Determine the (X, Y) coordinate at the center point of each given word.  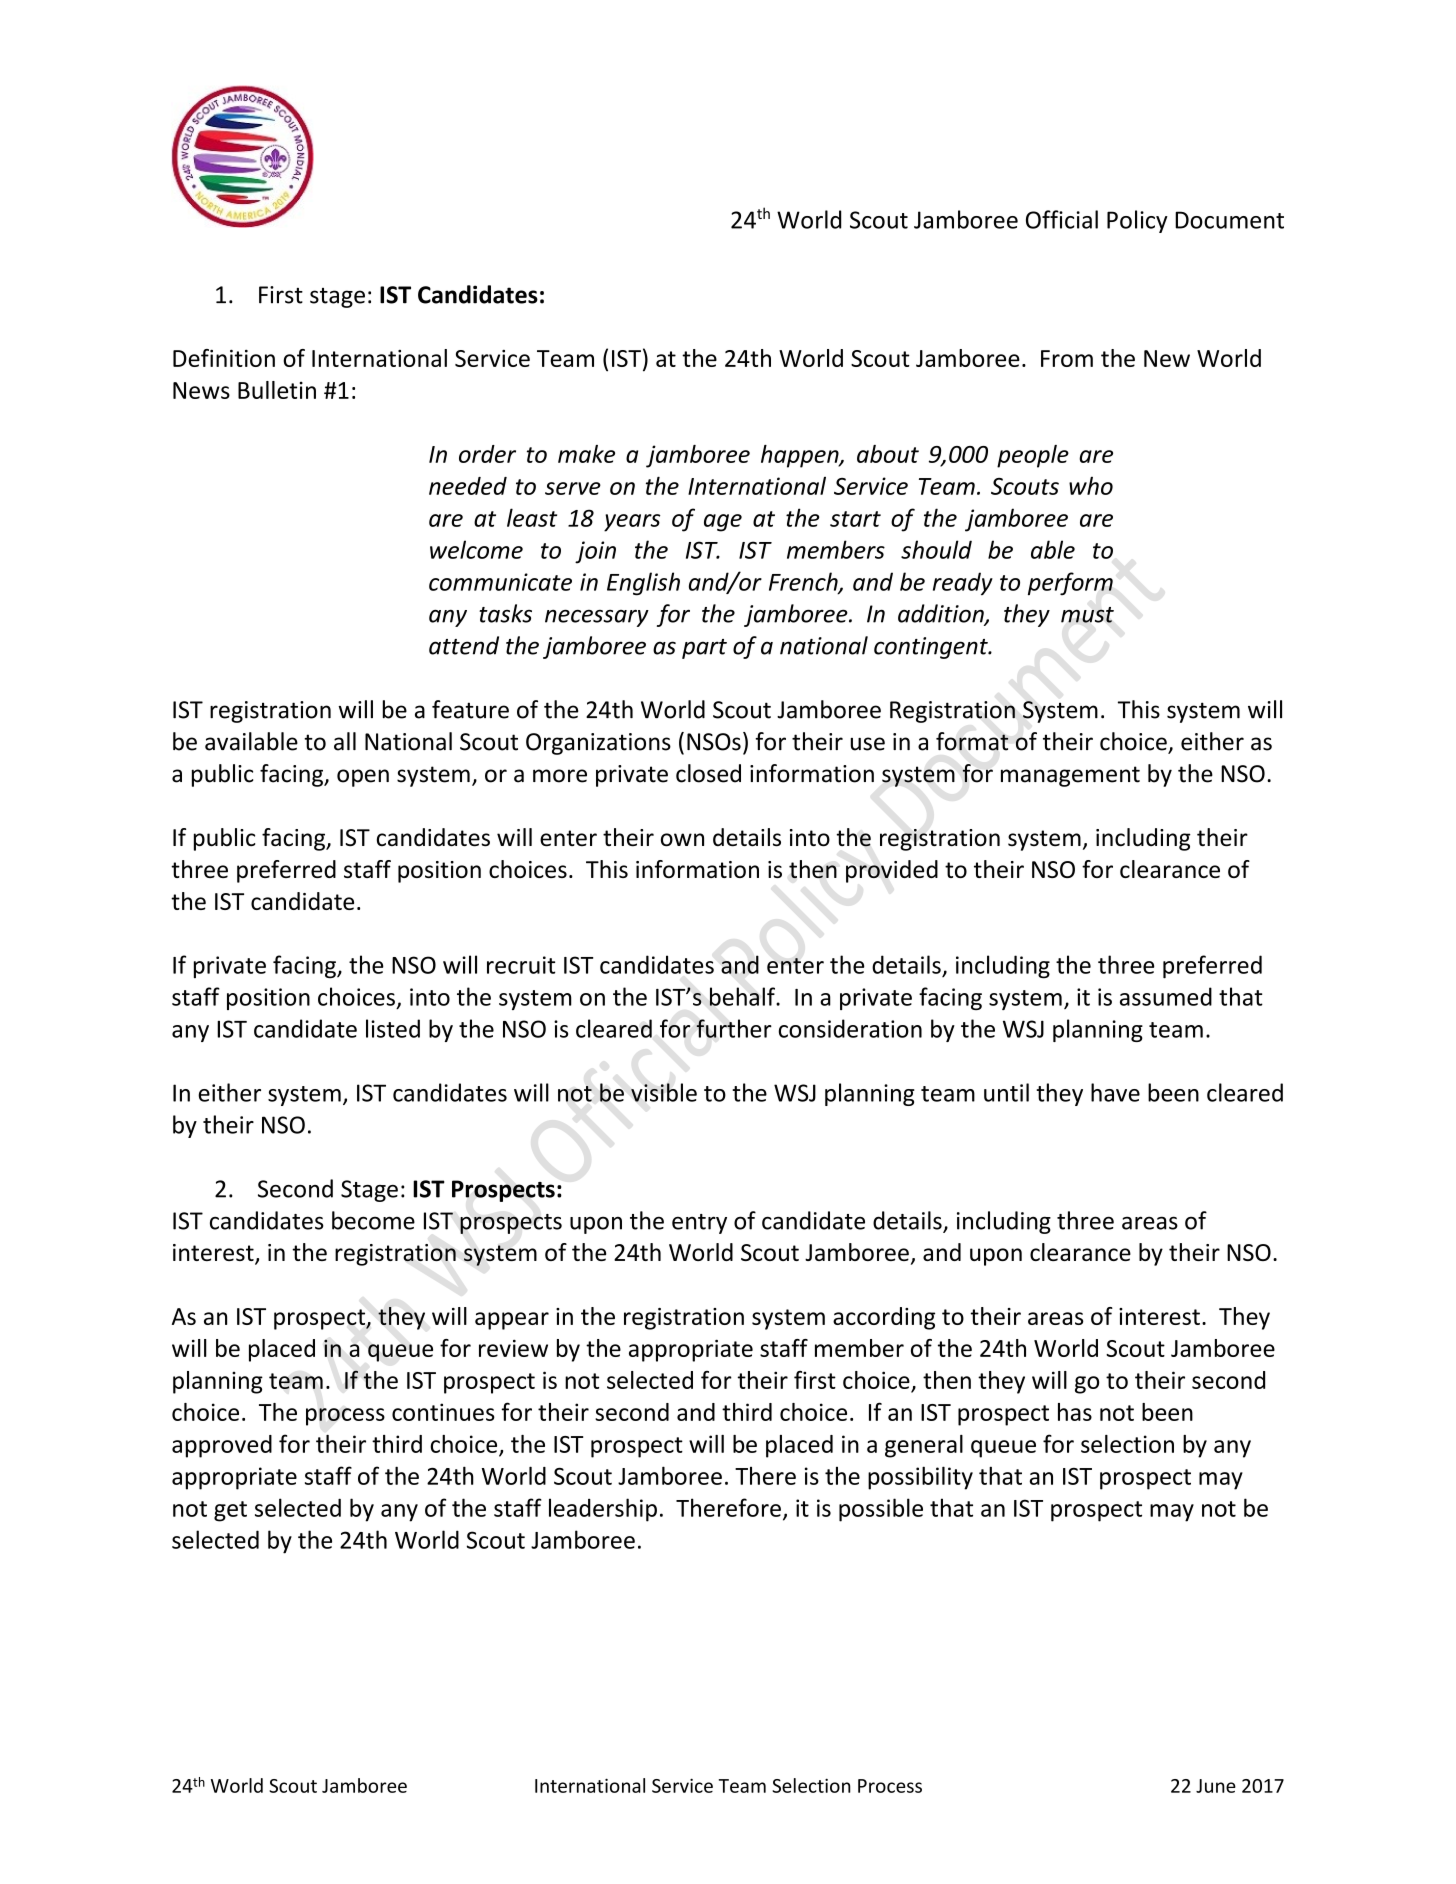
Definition (224, 358)
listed (393, 1028)
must (1087, 615)
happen (801, 456)
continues (443, 1412)
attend (464, 645)
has (1075, 1412)
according (884, 1318)
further (734, 1028)
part (704, 649)
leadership (603, 1510)
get (230, 1511)
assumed (1166, 996)
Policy (1137, 221)
